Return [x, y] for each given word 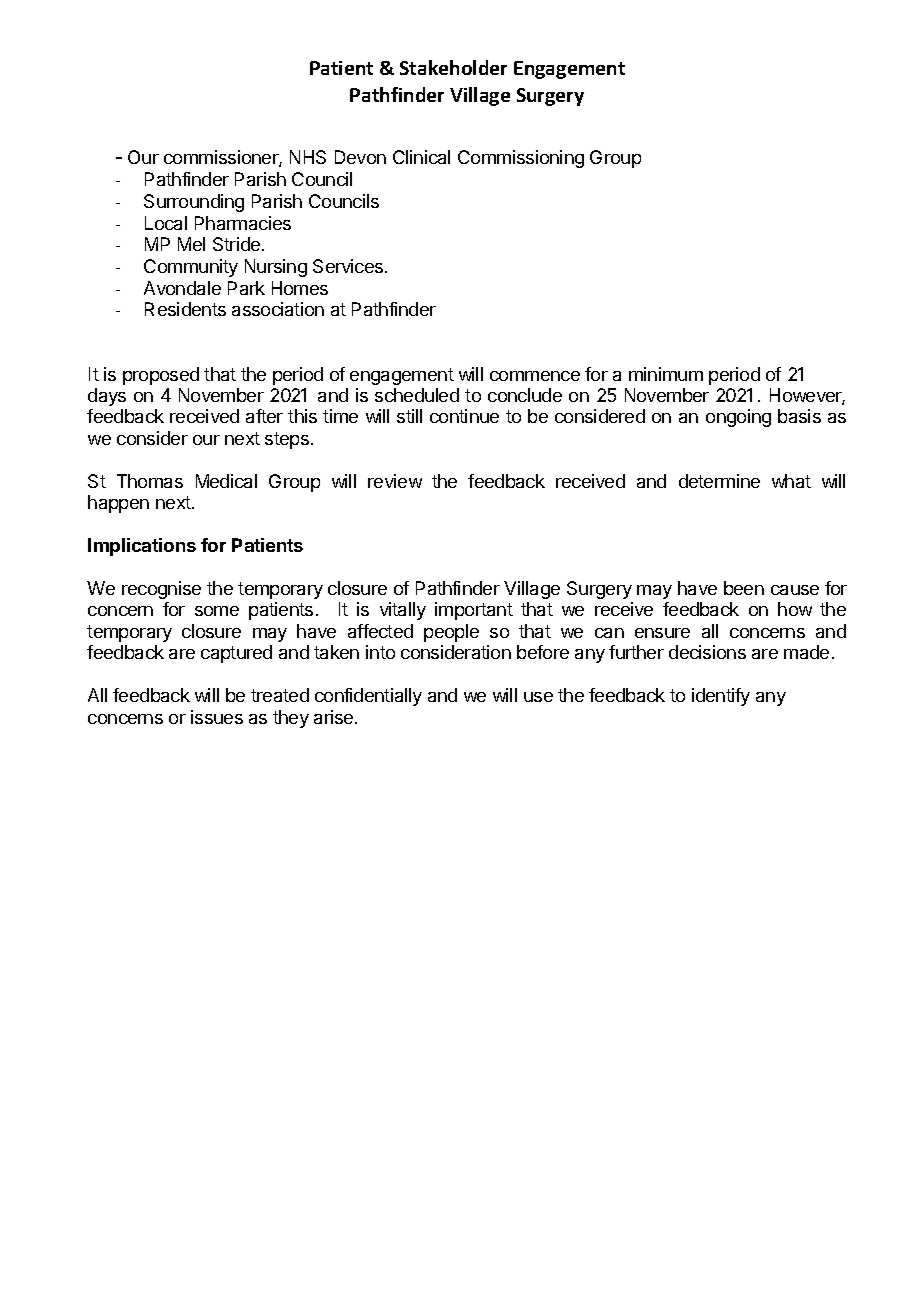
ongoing [738, 418]
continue [464, 416]
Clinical [421, 157]
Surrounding [194, 203]
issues [217, 717]
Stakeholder [453, 67]
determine [719, 481]
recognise [161, 590]
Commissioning [521, 159]
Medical [226, 481]
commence [535, 376]
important [474, 611]
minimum [666, 374]
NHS [308, 157]
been [744, 588]
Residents [185, 309]
